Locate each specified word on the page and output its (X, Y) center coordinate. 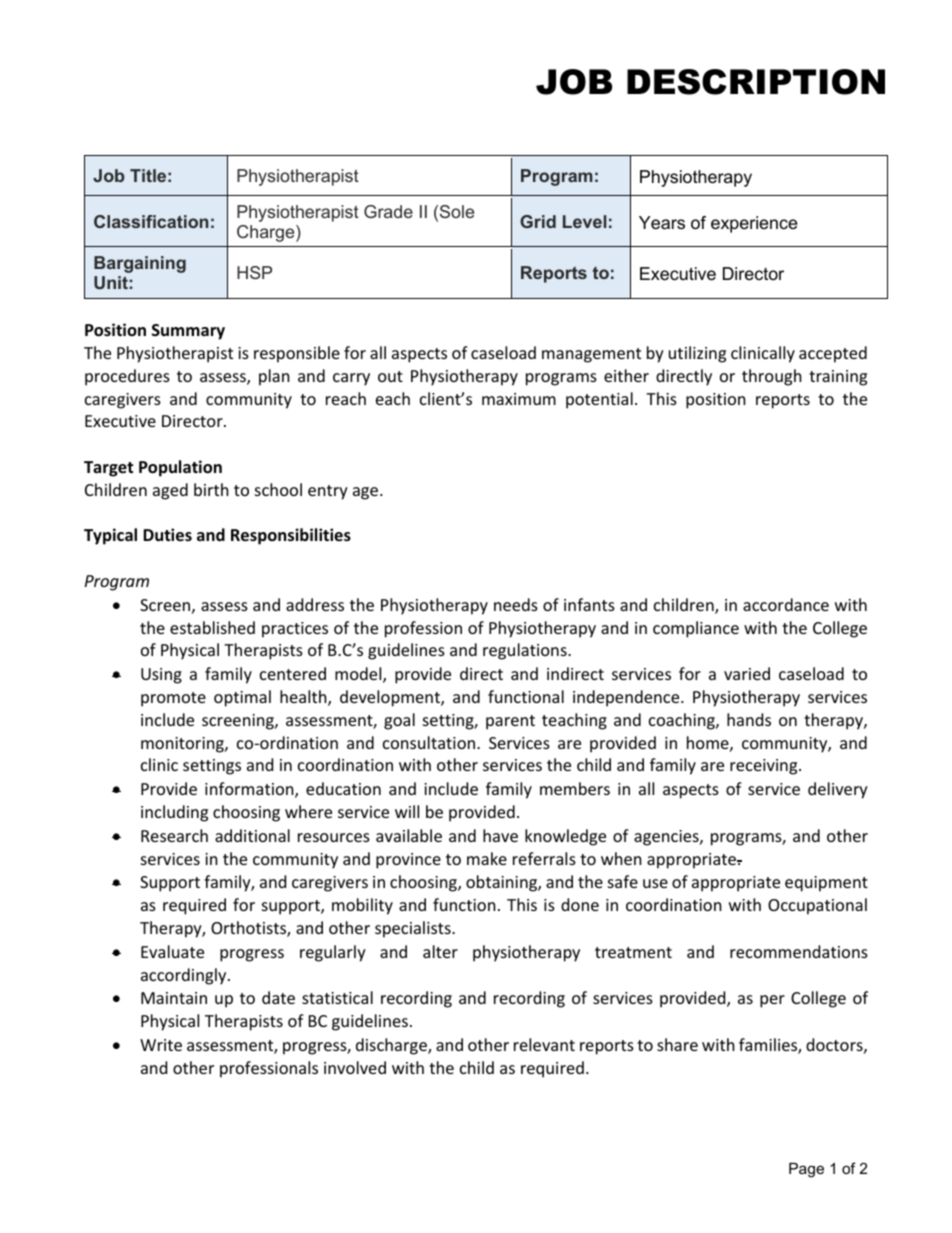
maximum (519, 399)
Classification (151, 221)
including (174, 813)
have (500, 835)
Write (161, 1045)
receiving (765, 767)
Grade (388, 211)
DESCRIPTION (756, 82)
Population (180, 468)
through (772, 377)
